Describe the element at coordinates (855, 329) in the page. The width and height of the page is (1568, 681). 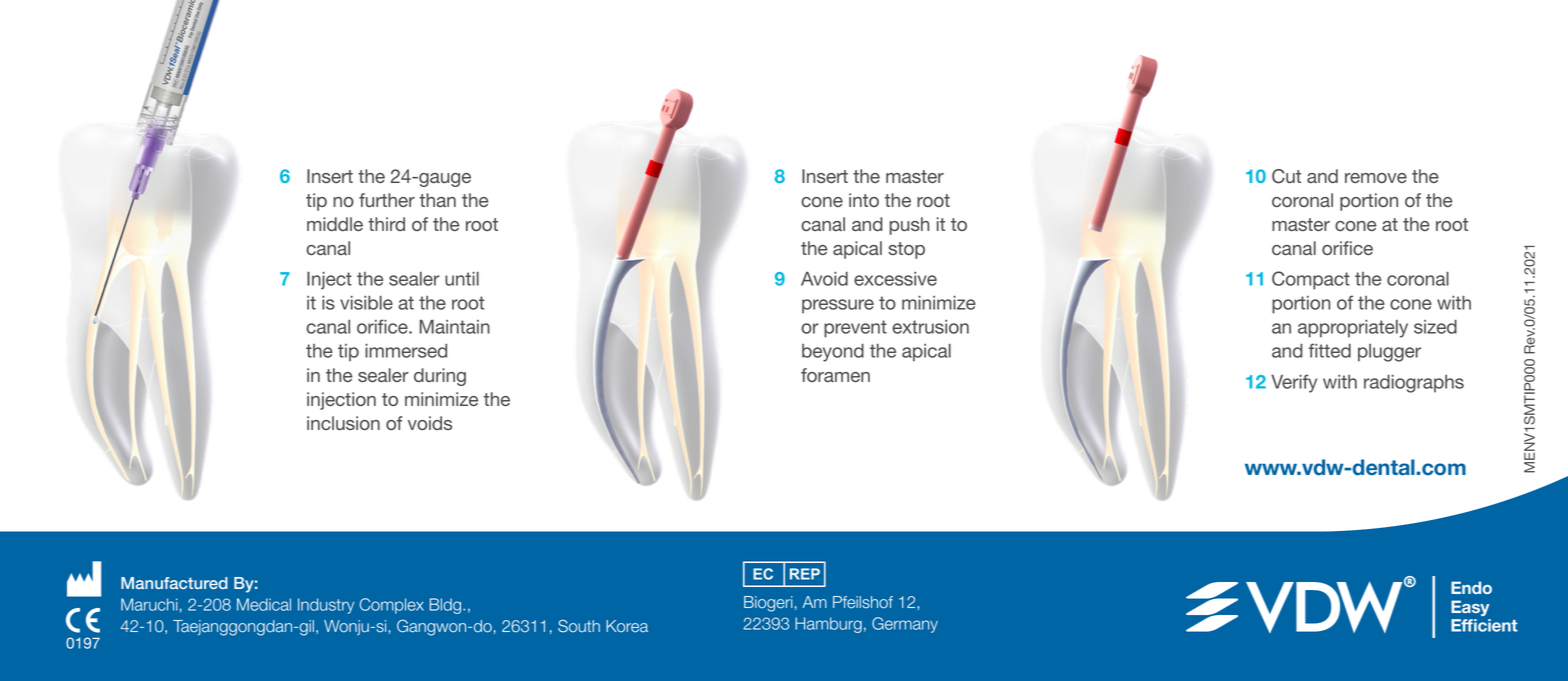
I see `prevent` at that location.
